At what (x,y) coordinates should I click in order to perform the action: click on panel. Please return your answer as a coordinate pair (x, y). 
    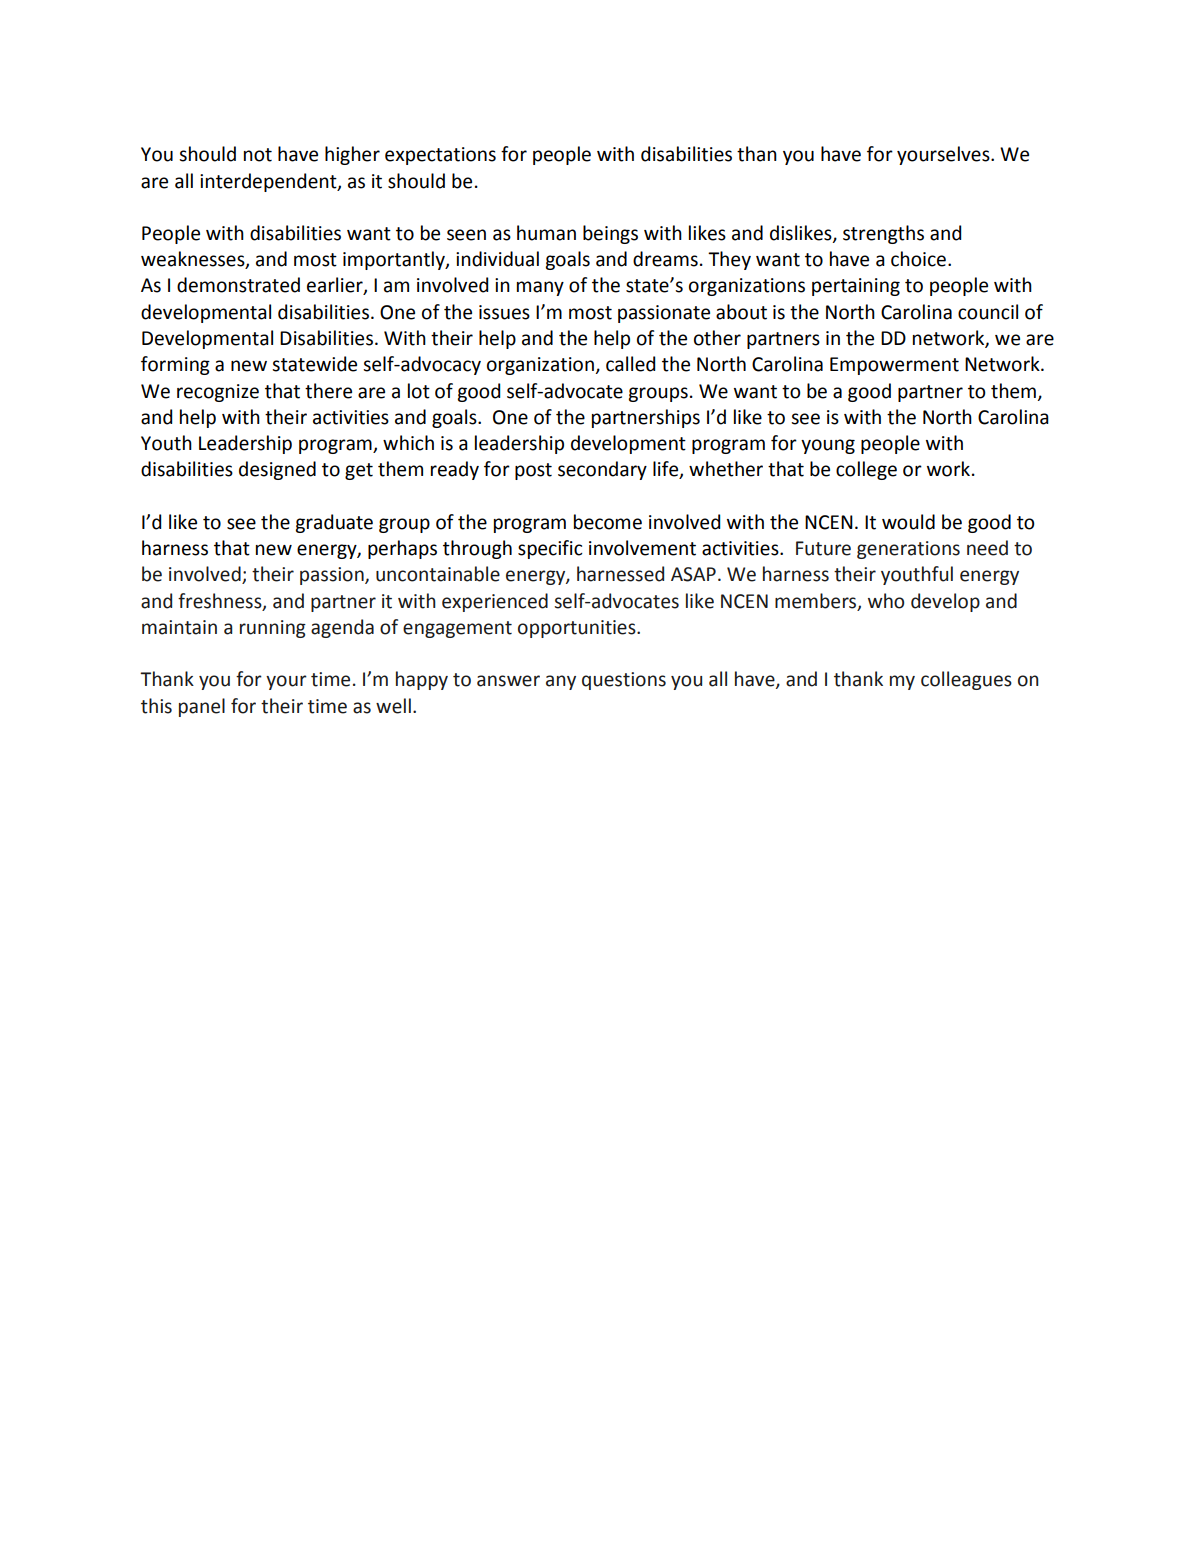
    Looking at the image, I should click on (202, 707).
